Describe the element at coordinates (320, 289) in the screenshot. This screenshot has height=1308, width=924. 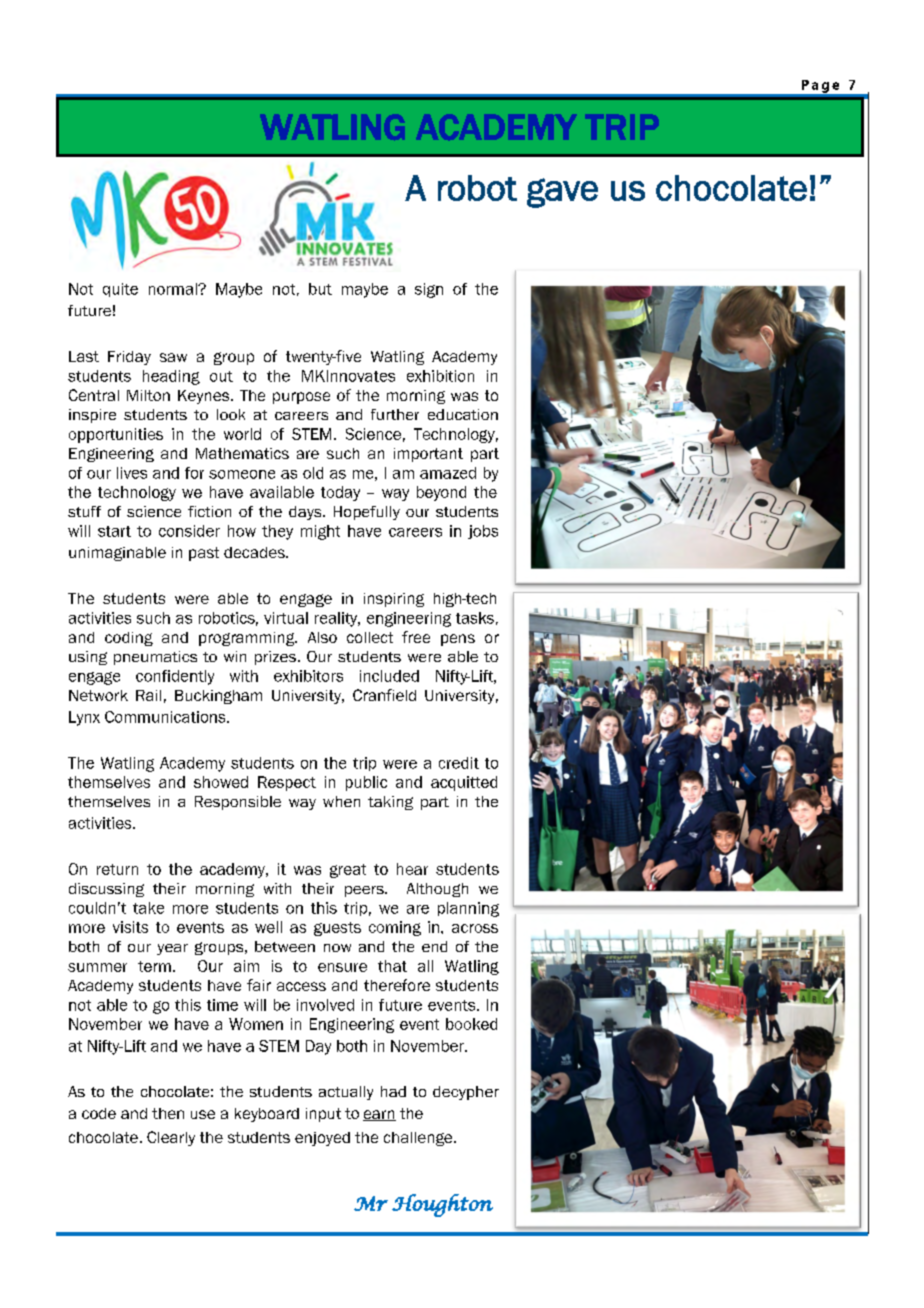
I see `but` at that location.
